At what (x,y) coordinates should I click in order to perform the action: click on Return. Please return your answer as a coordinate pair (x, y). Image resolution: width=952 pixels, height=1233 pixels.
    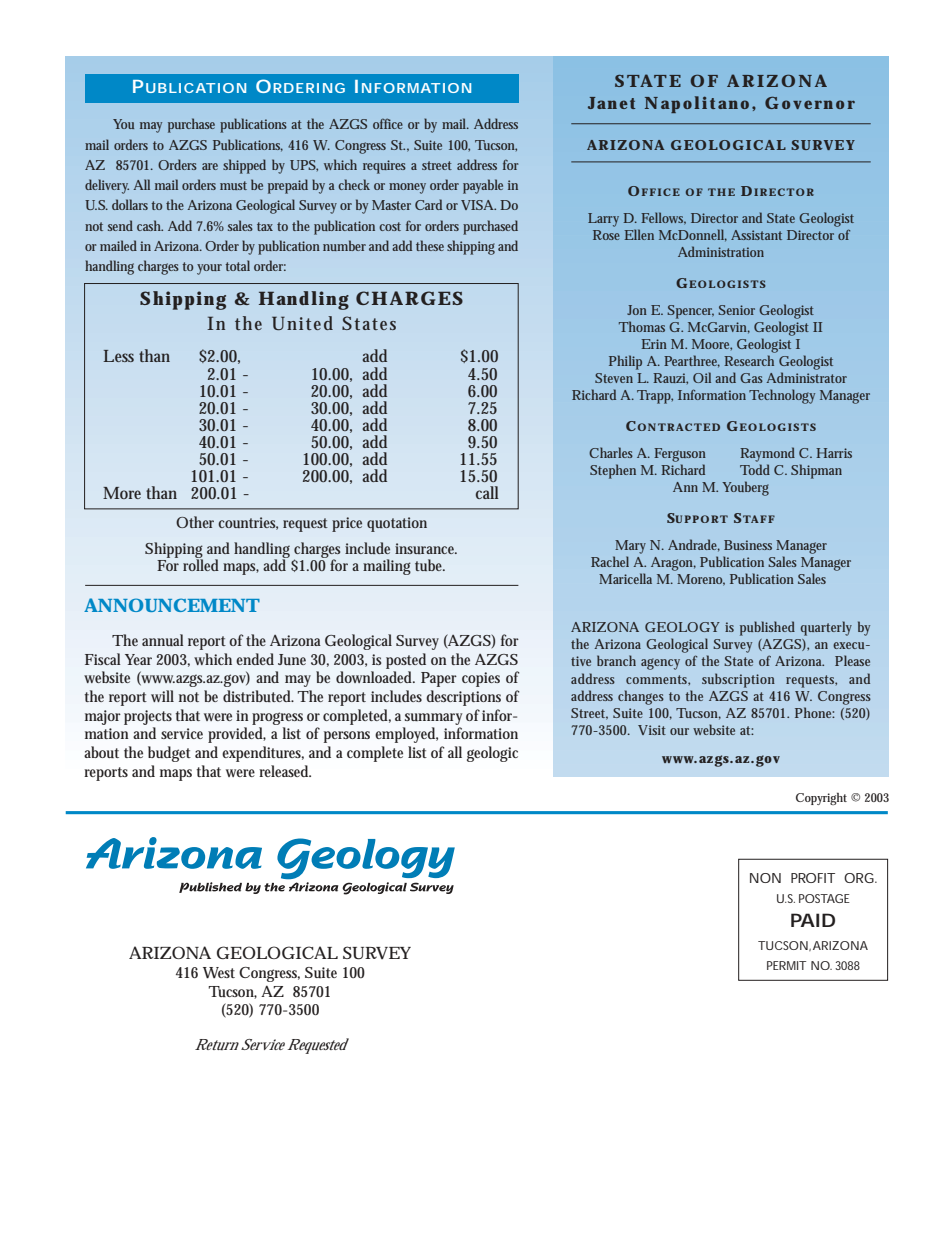
    Looking at the image, I should click on (217, 1044).
